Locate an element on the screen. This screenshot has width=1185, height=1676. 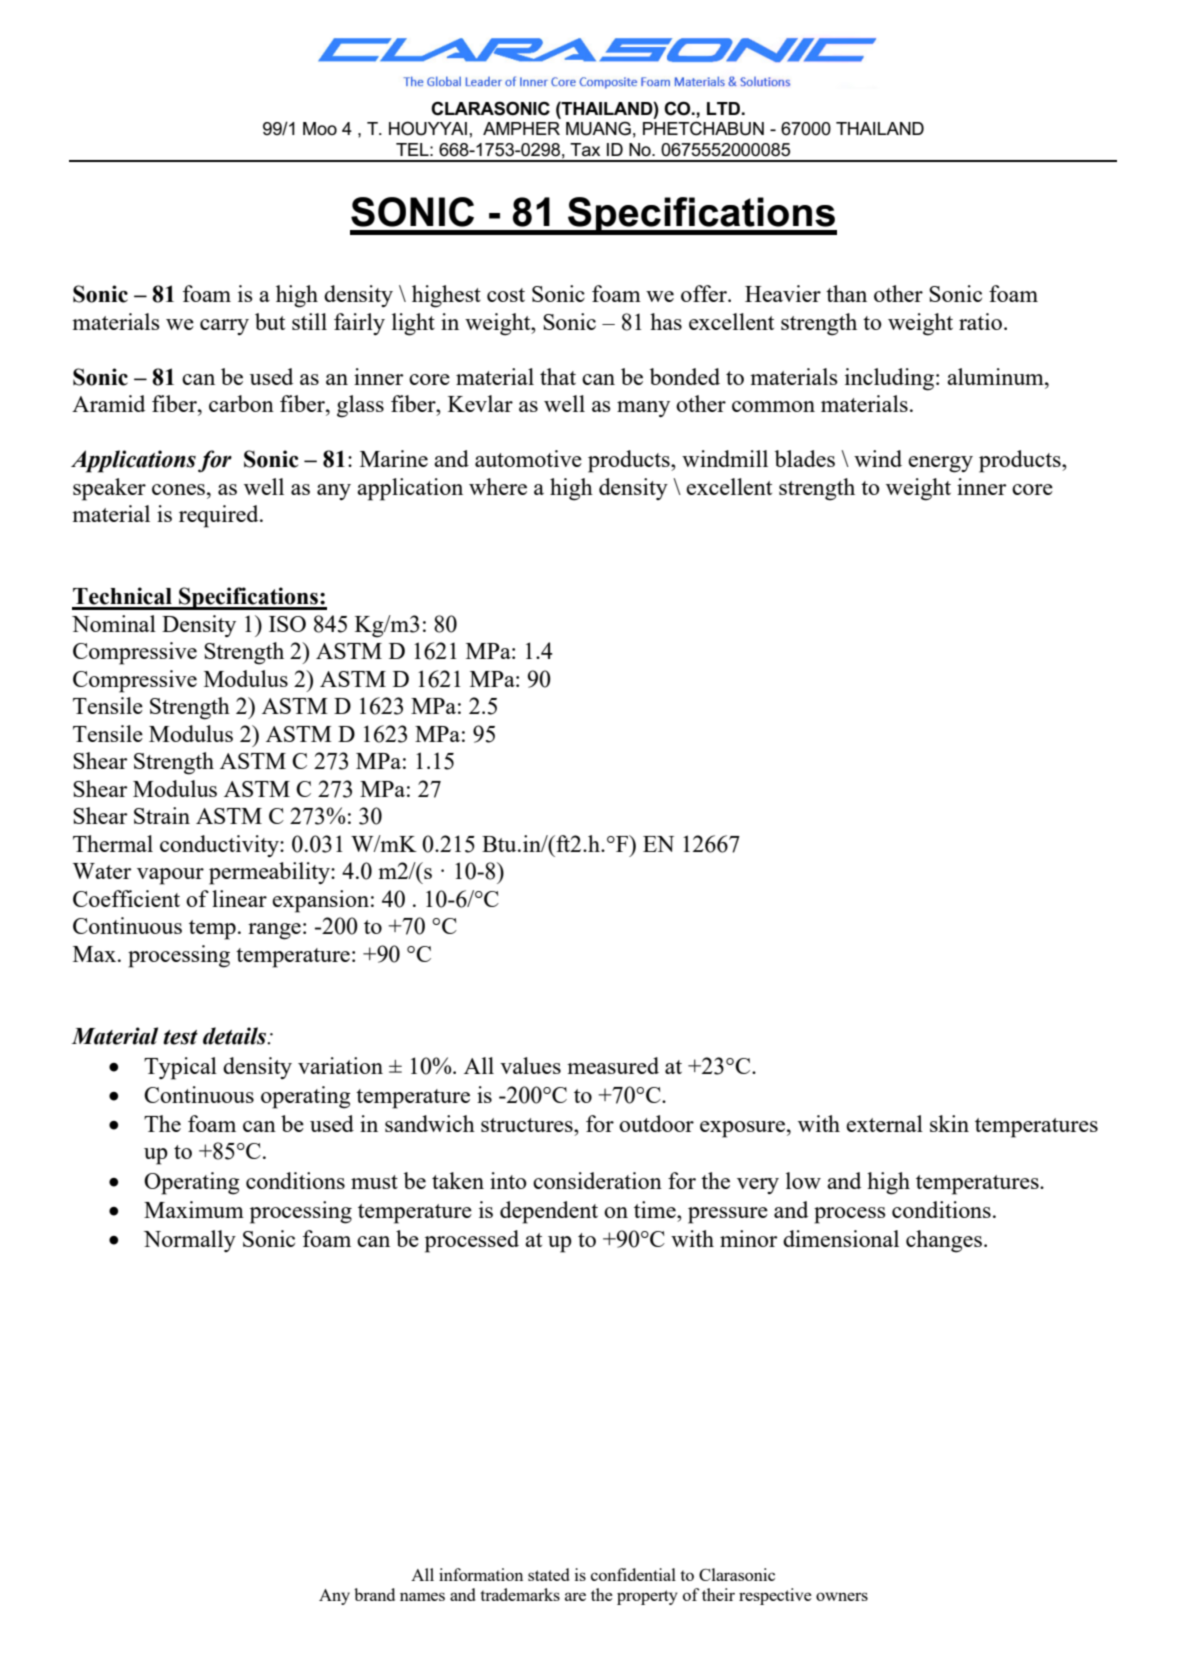
stated is located at coordinates (548, 1574).
